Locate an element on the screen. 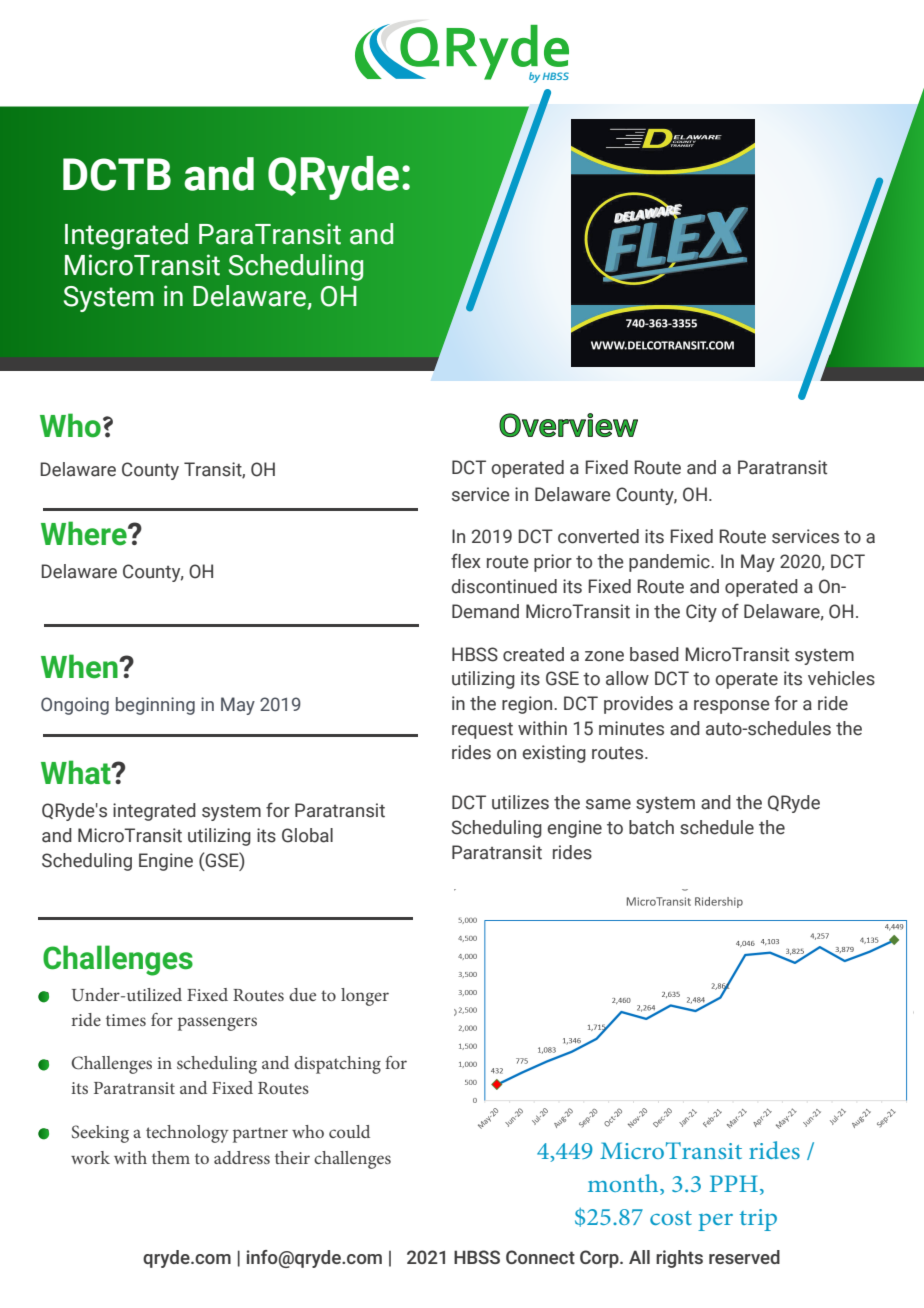 The width and height of the screenshot is (924, 1308). them is located at coordinates (171, 1157).
